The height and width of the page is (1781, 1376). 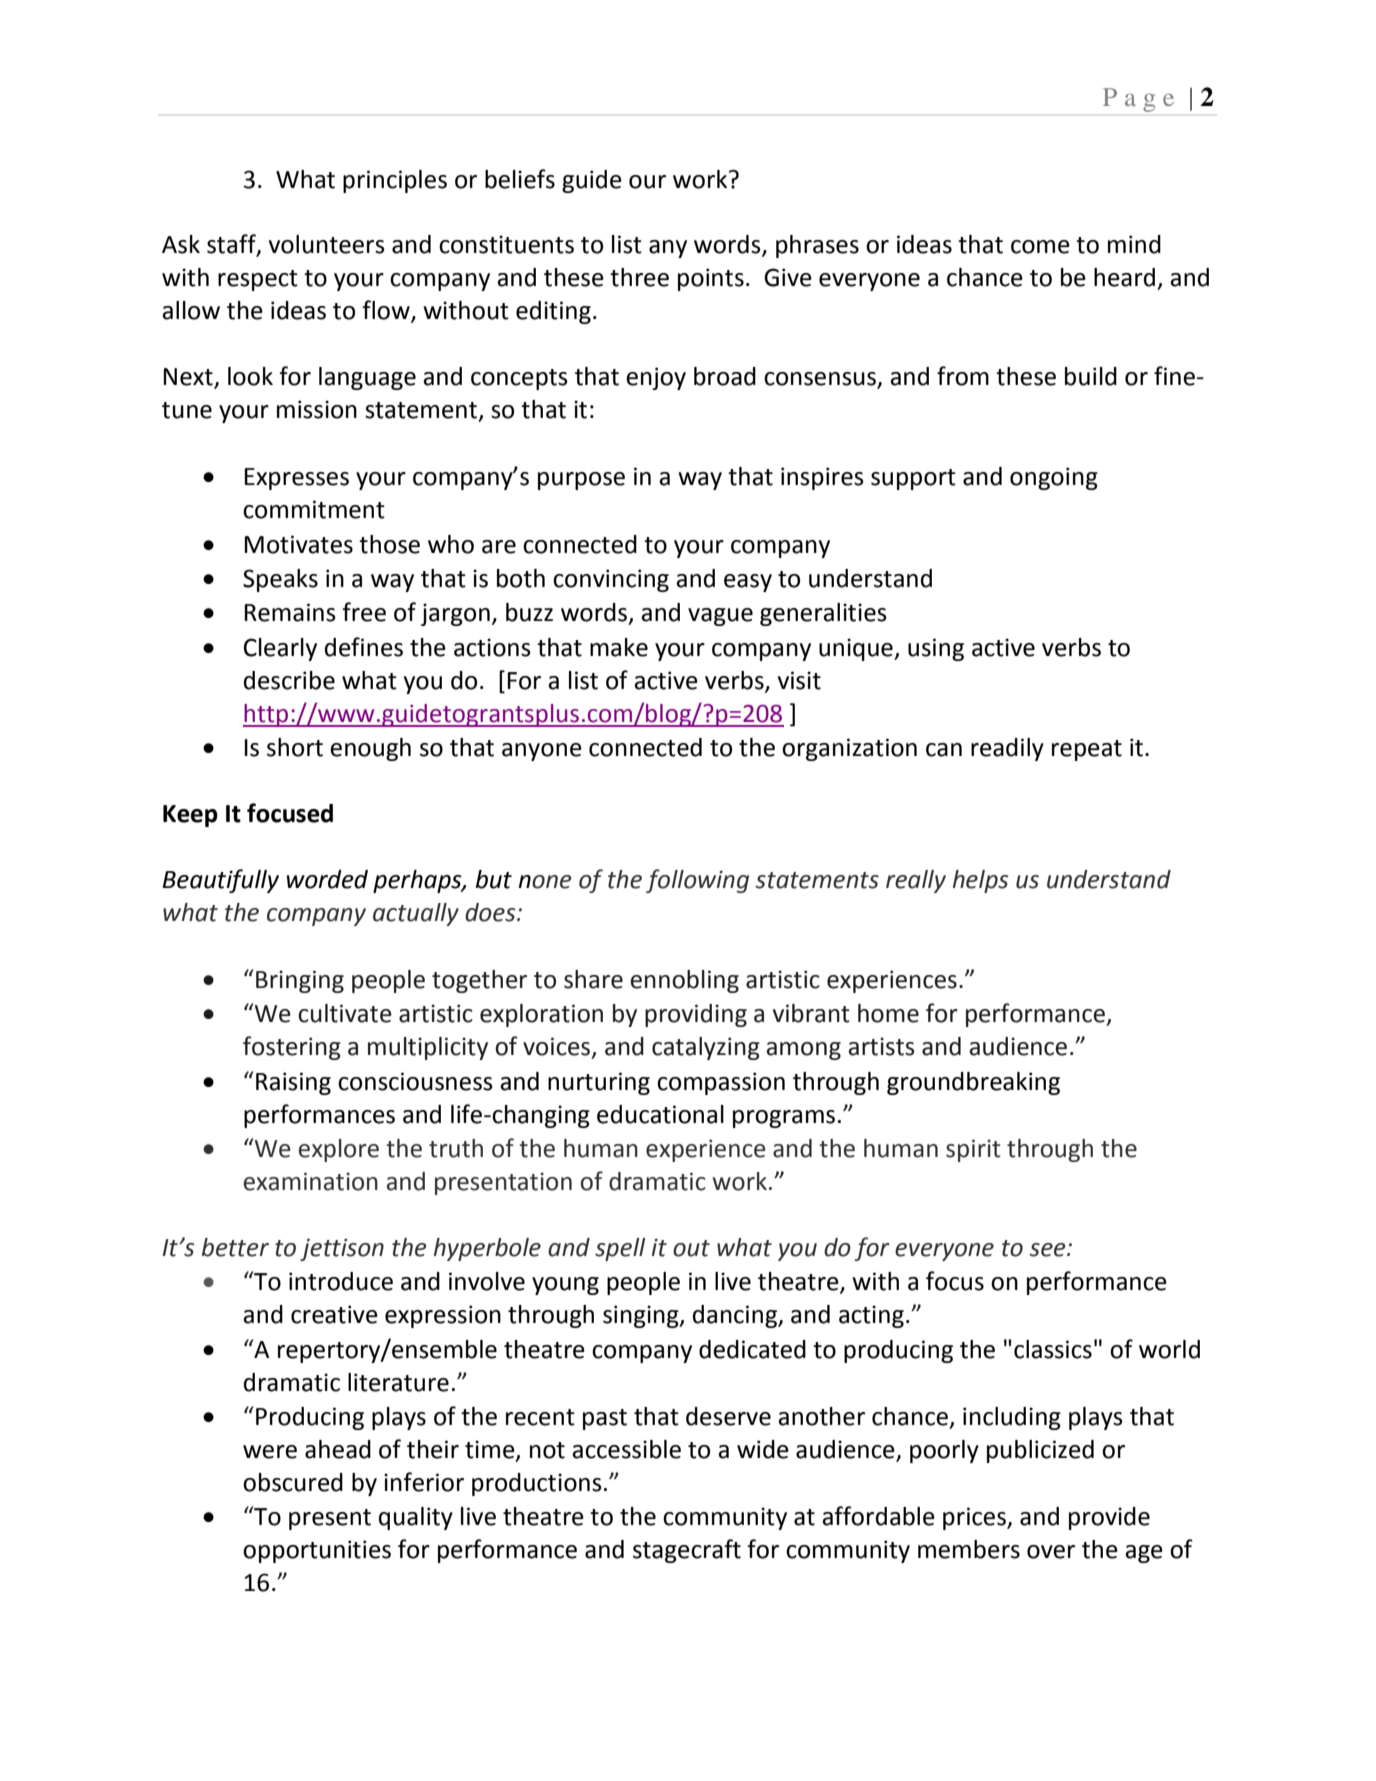 I want to click on spirit, so click(x=973, y=1150).
